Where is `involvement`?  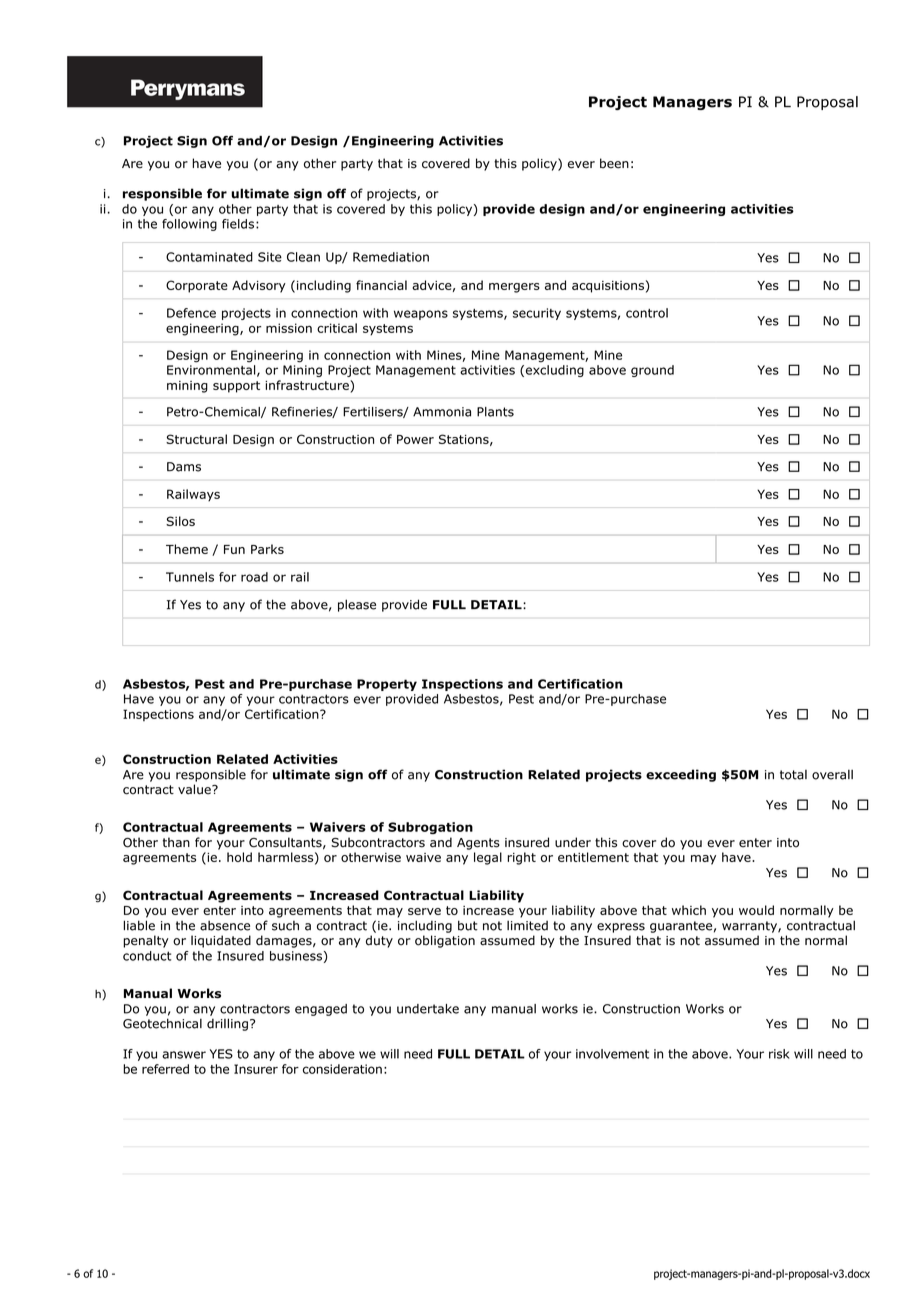 involvement is located at coordinates (612, 1054).
